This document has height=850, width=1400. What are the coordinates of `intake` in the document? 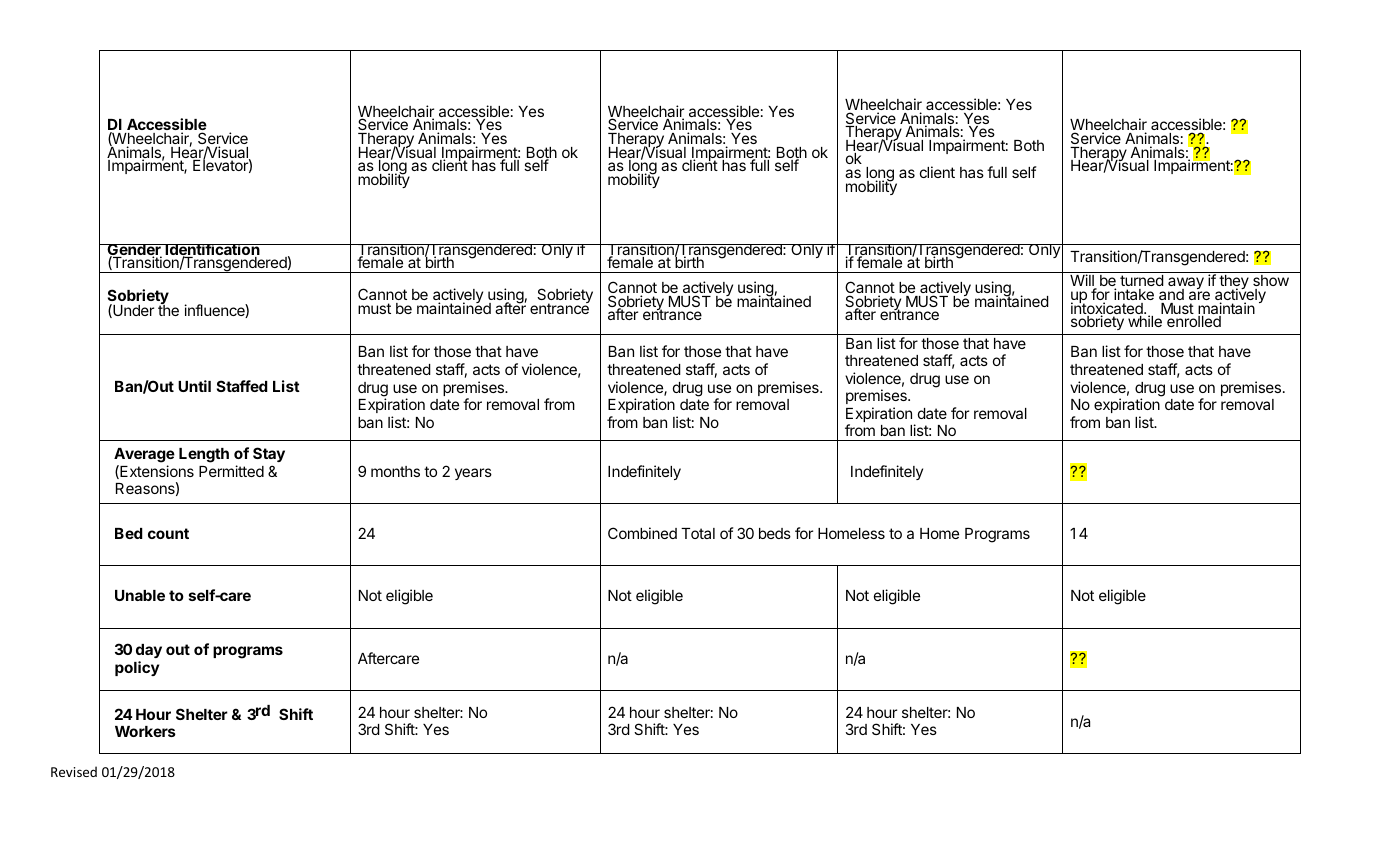 It's located at (1134, 294).
